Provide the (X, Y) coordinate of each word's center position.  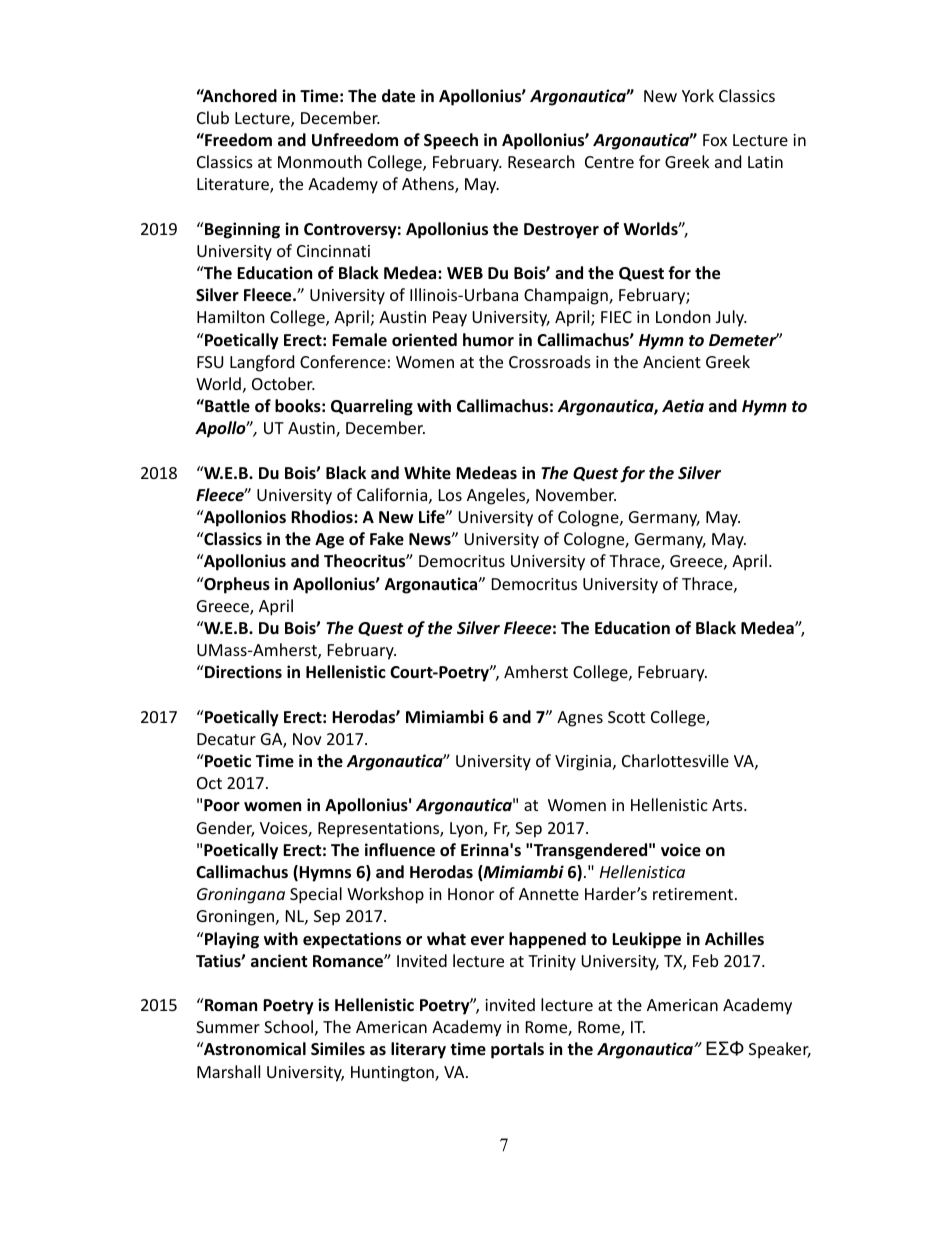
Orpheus (236, 585)
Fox (715, 140)
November (576, 494)
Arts (728, 805)
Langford (262, 363)
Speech (451, 141)
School (288, 1026)
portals (517, 1050)
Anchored (238, 96)
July (731, 318)
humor (488, 340)
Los (450, 495)
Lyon (467, 830)
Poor (222, 805)
